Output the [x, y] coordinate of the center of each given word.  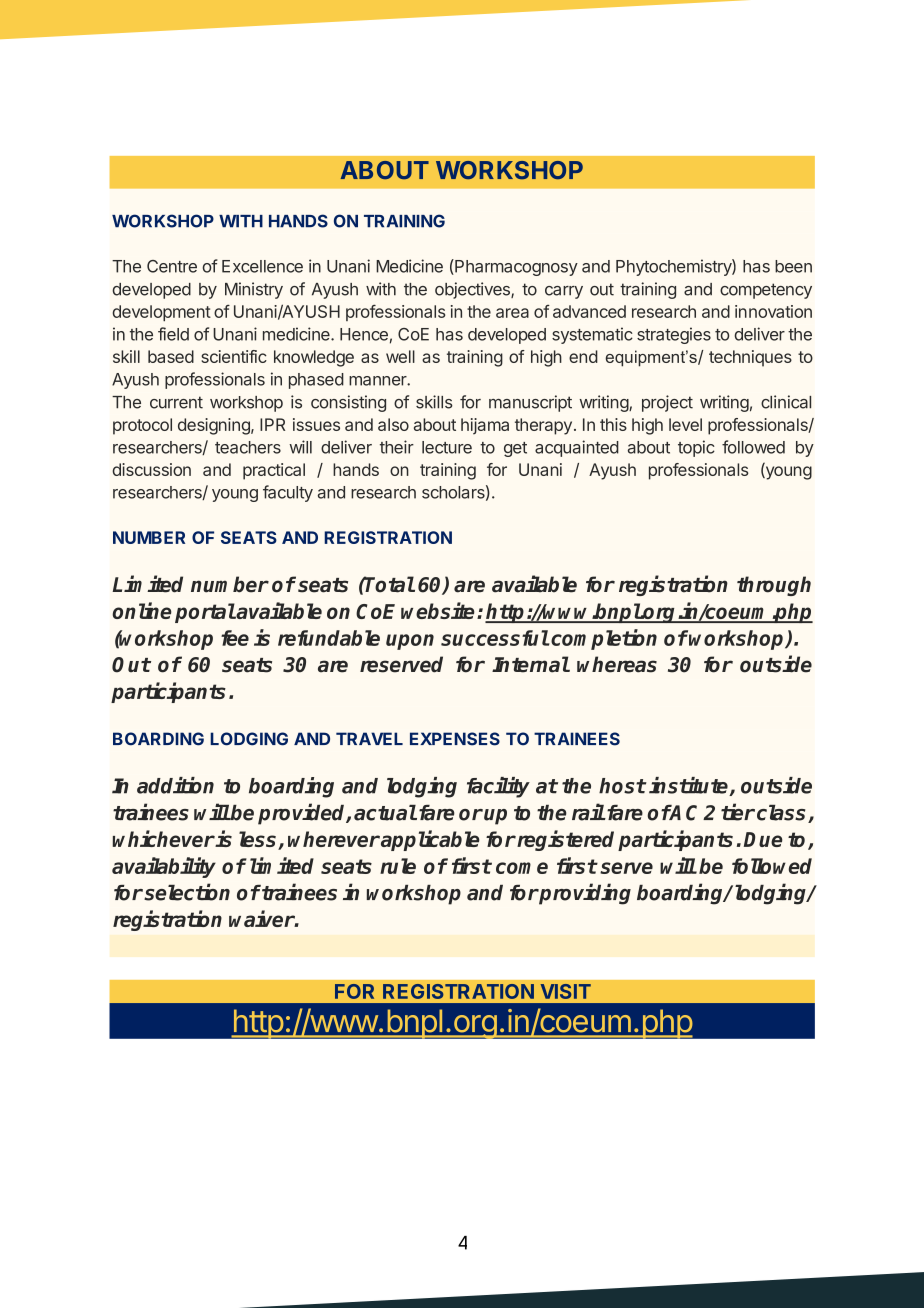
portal [205, 613]
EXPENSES [455, 739]
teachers [248, 447]
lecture [447, 447]
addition [175, 785]
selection [186, 892]
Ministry [254, 290]
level [685, 424]
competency [766, 291]
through [774, 586]
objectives [473, 290]
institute [690, 786]
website [437, 610]
